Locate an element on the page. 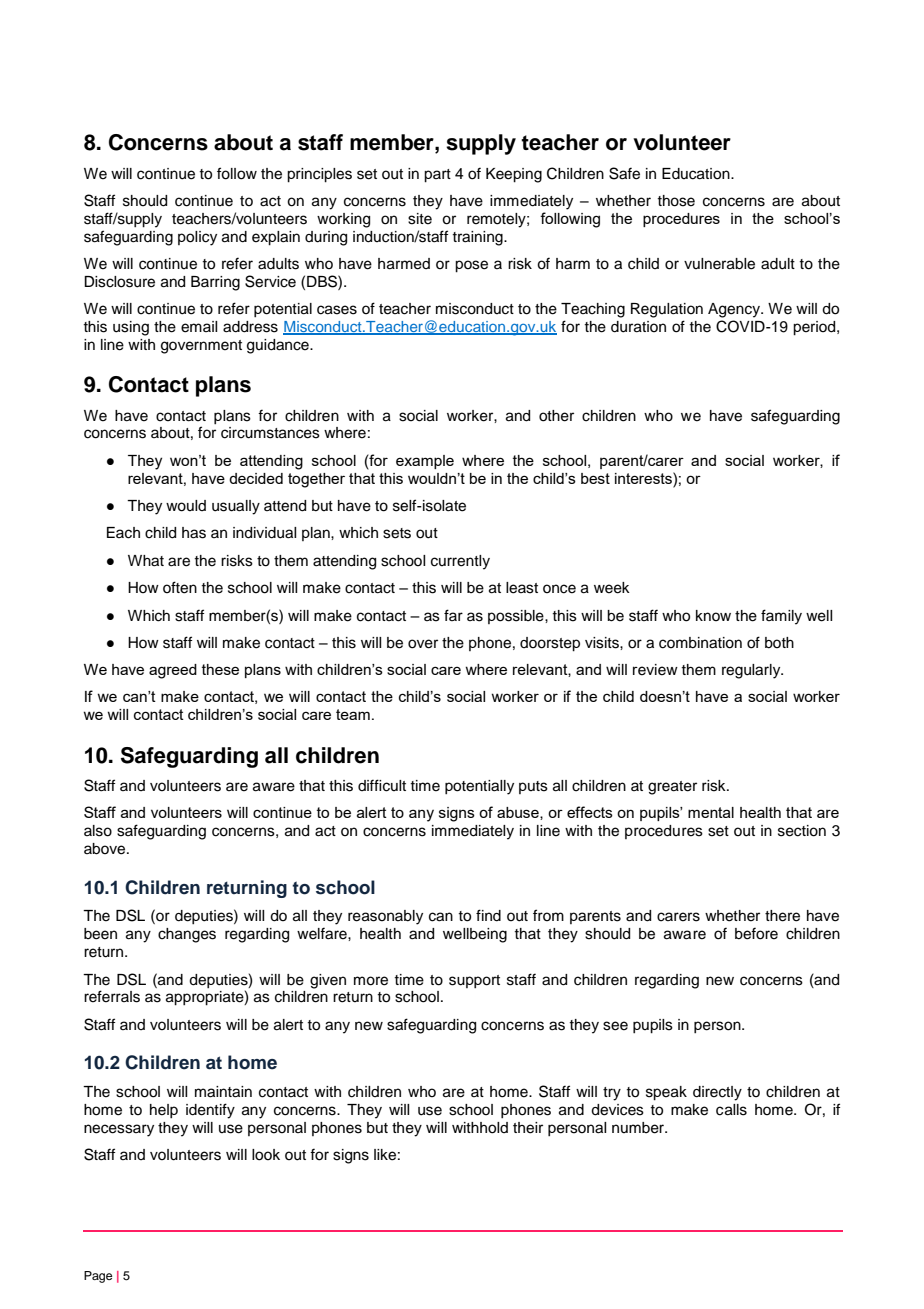  those is located at coordinates (676, 201).
